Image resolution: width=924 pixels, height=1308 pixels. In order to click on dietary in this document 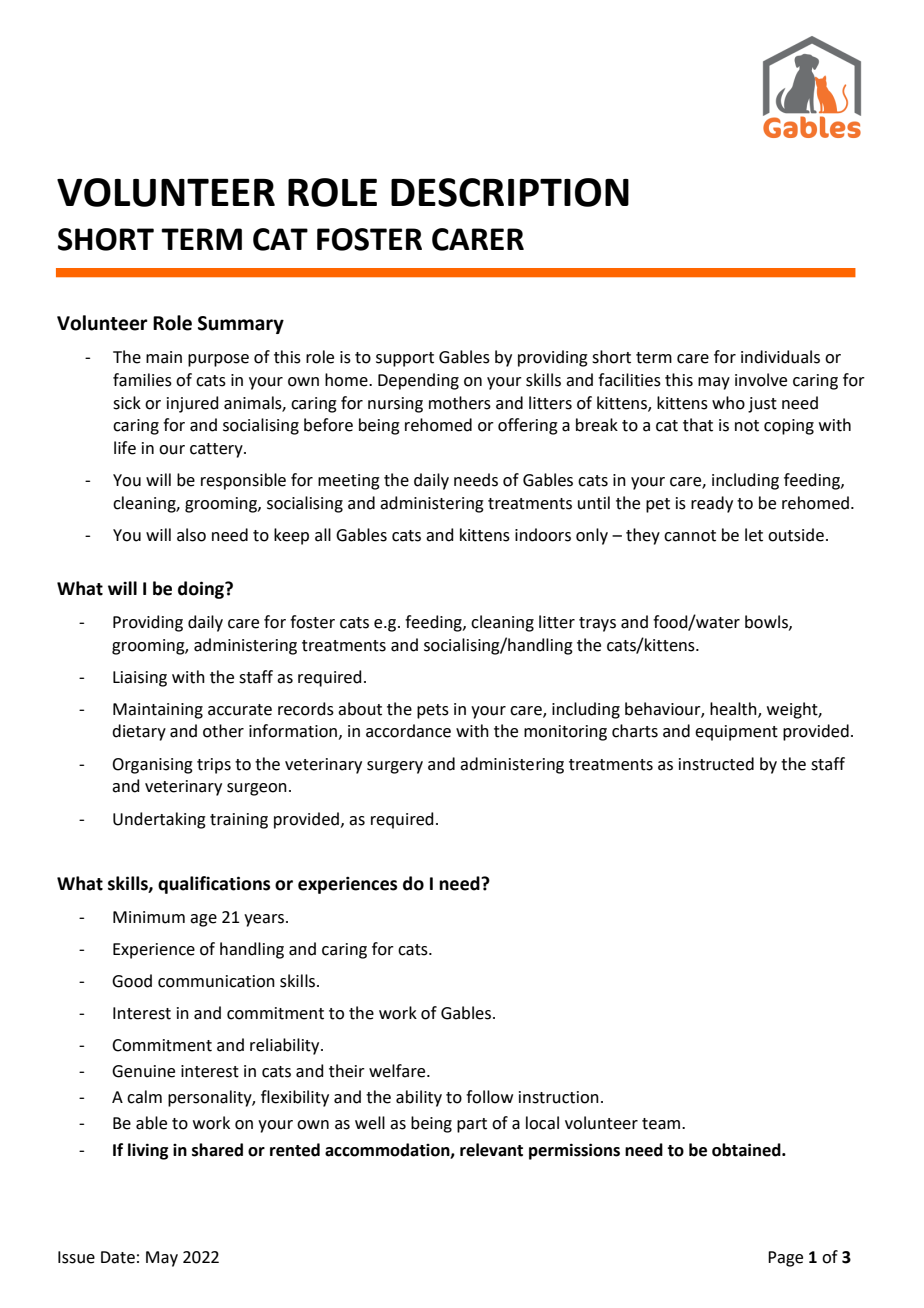, I will do `click(139, 732)`.
